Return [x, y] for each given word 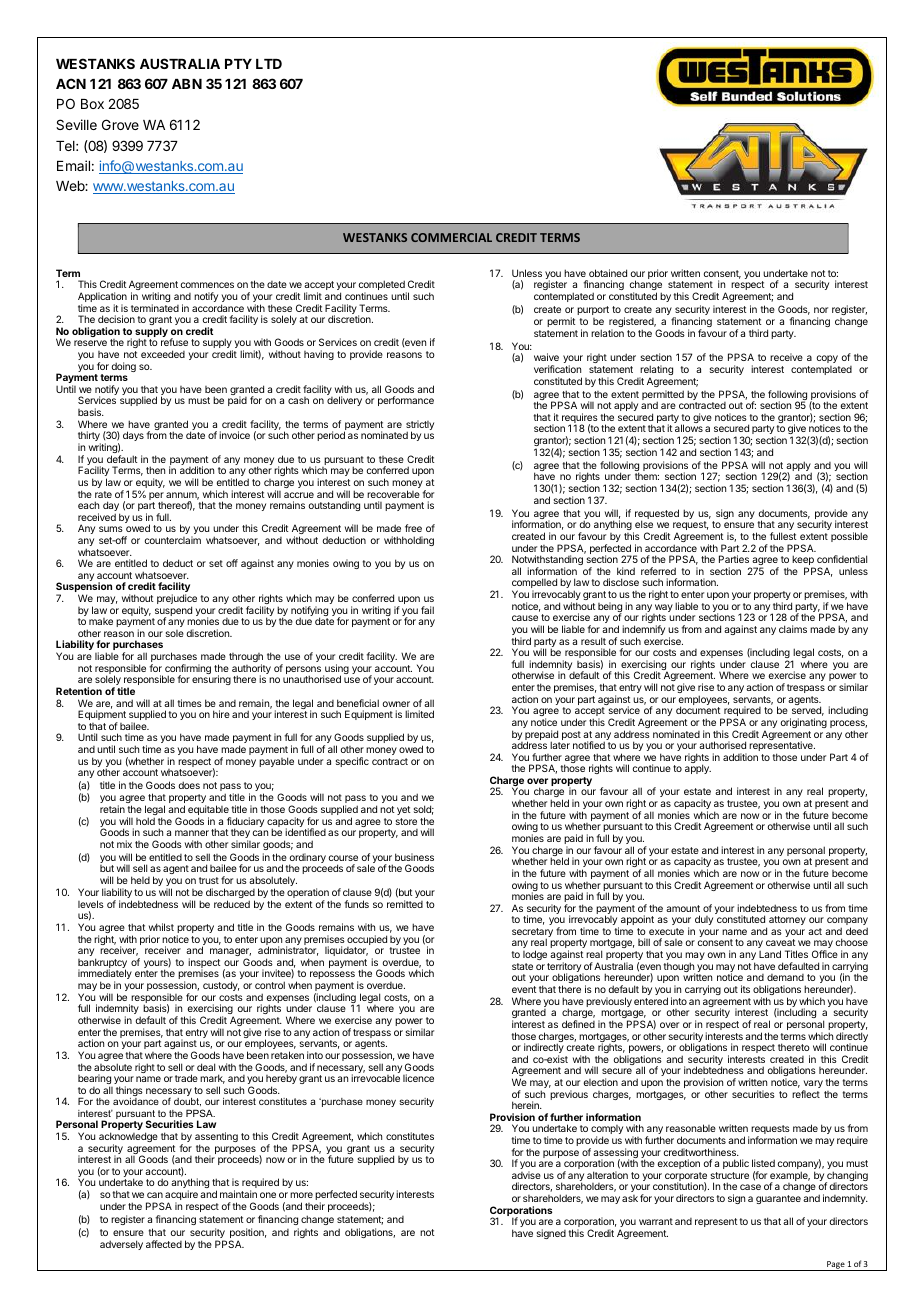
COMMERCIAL [451, 237]
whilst [161, 927]
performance [406, 401]
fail [427, 610]
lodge [535, 955]
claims [793, 629]
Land [770, 954]
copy [827, 359]
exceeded [163, 354]
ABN [187, 84]
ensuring [211, 680]
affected [164, 1244]
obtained [608, 273]
